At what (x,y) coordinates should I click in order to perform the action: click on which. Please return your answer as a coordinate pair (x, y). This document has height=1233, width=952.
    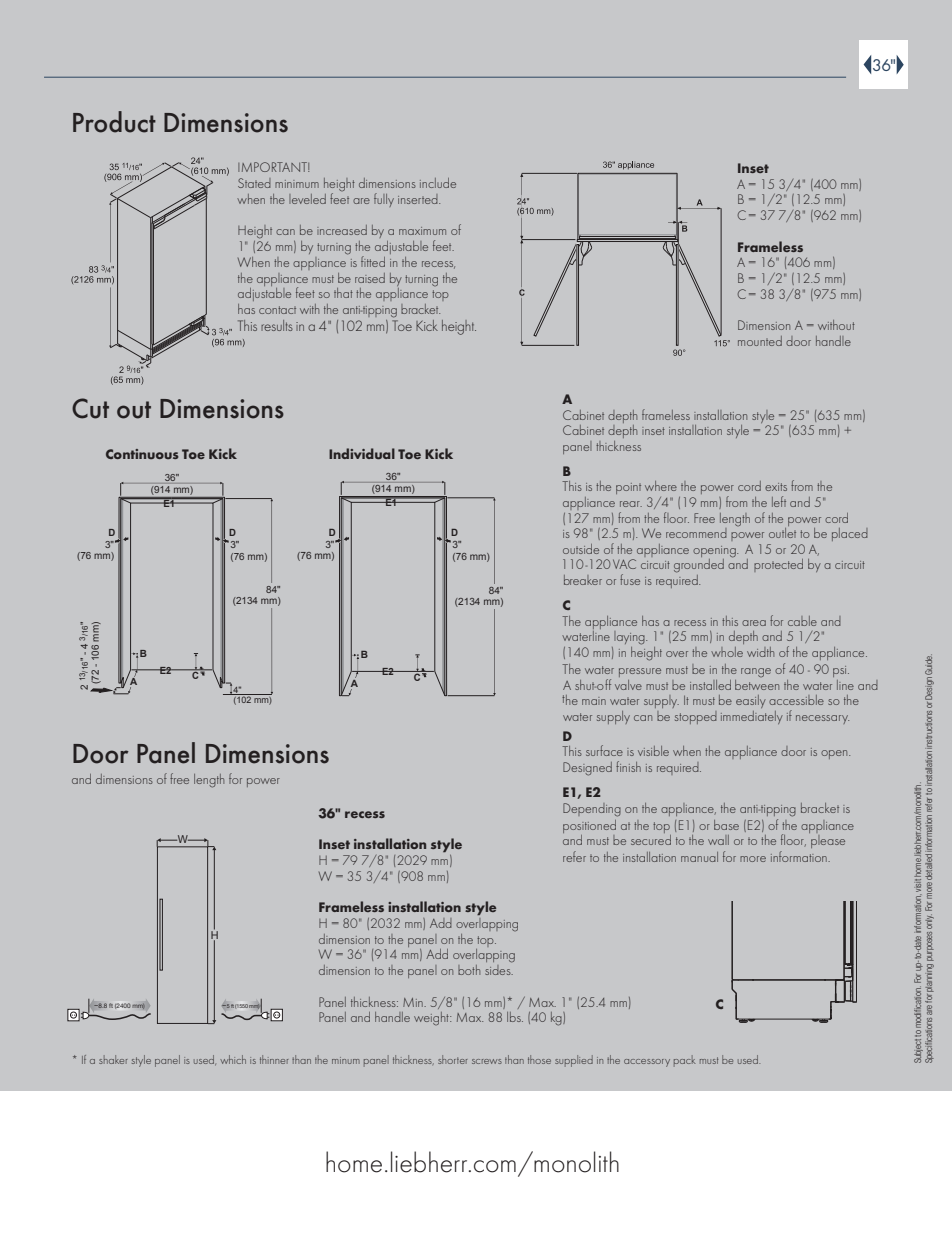
    Looking at the image, I should click on (233, 1059).
